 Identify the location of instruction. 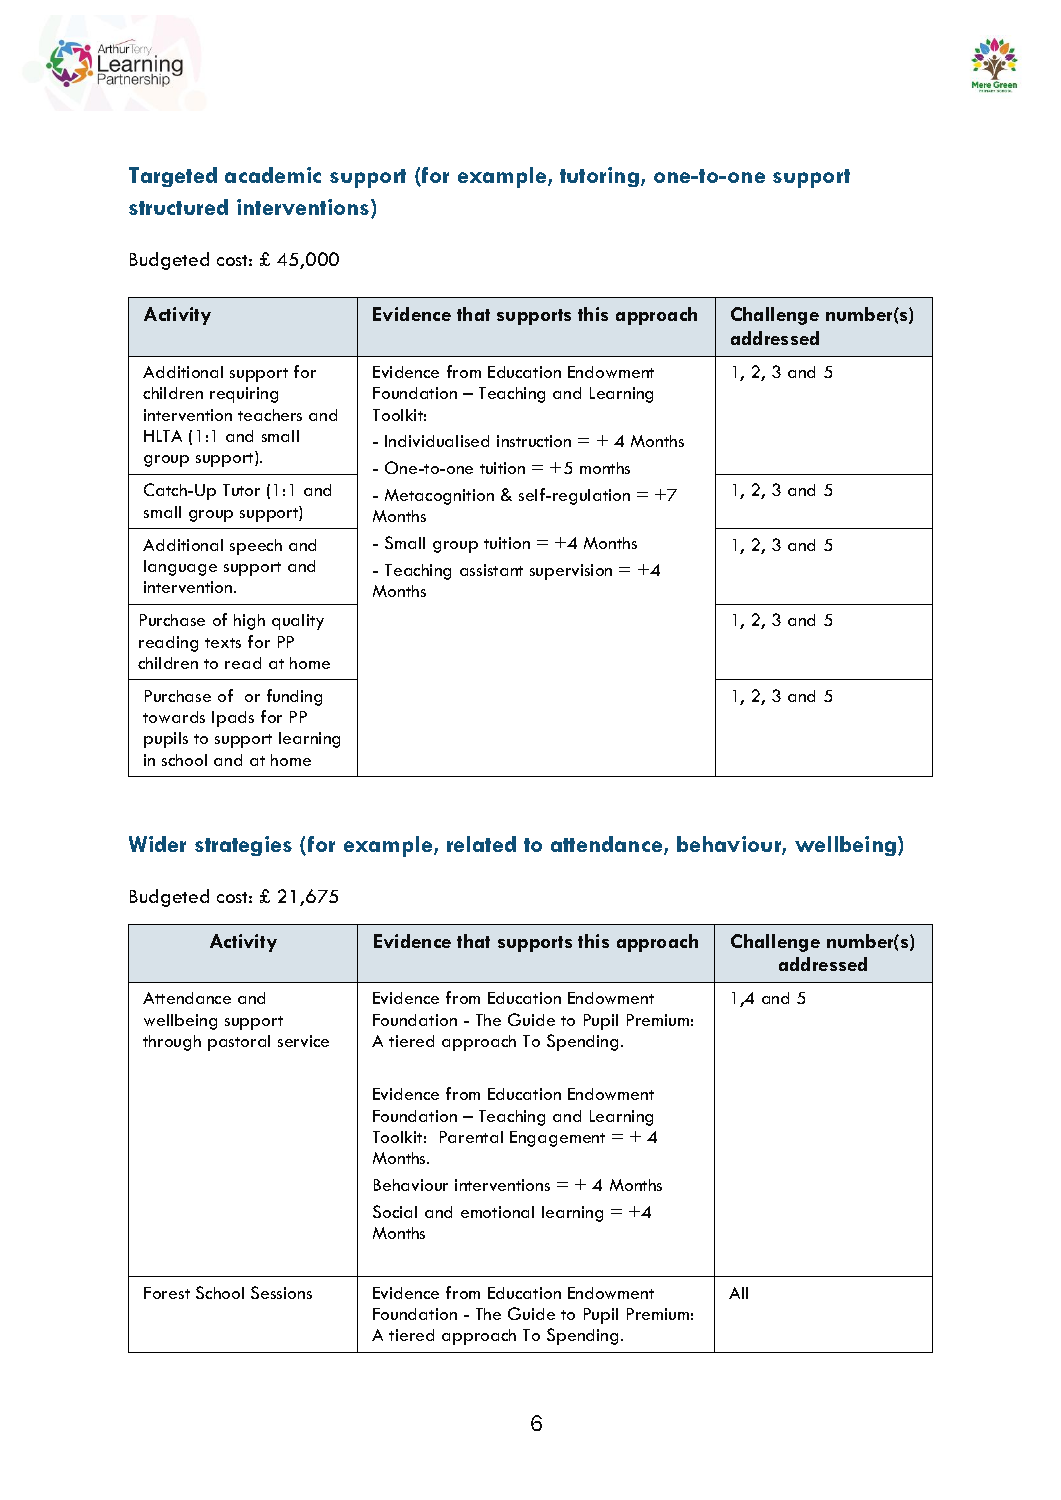
(534, 441).
